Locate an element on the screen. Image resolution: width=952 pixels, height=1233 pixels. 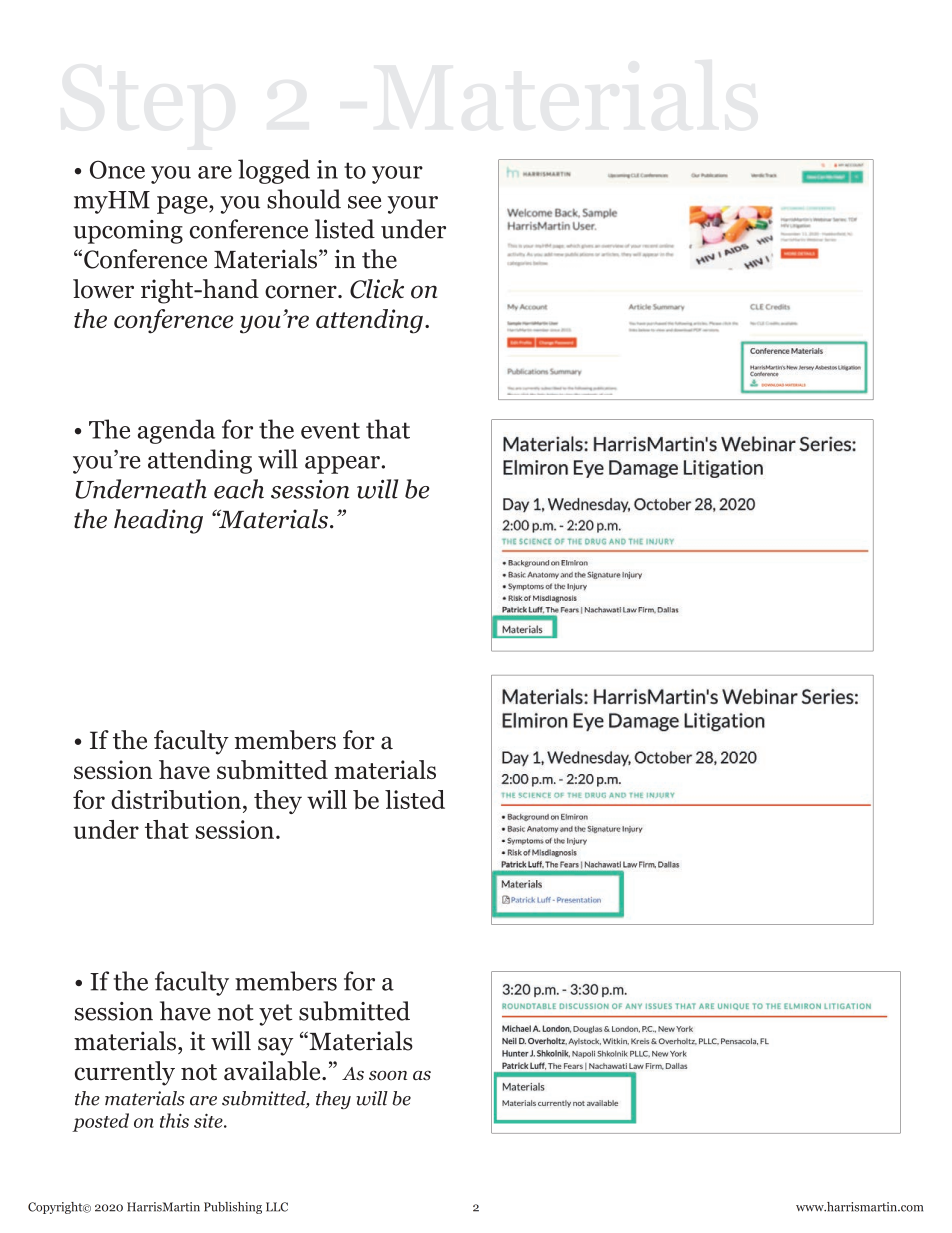
soon is located at coordinates (388, 1075).
